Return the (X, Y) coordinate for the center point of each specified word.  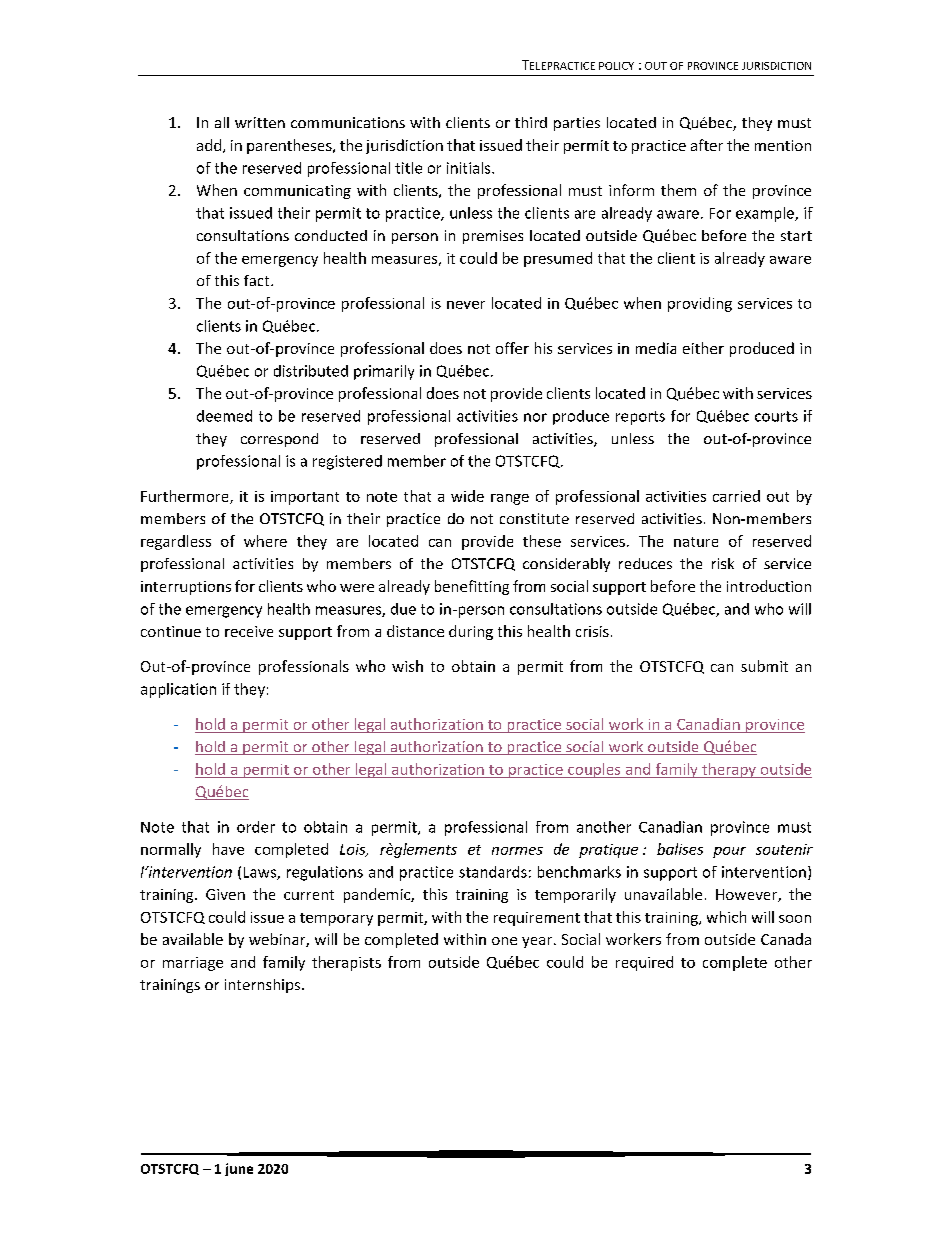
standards (493, 872)
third (531, 122)
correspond (279, 440)
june (239, 1169)
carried (736, 496)
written (260, 122)
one (504, 941)
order (256, 827)
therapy (729, 770)
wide (467, 496)
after (707, 145)
